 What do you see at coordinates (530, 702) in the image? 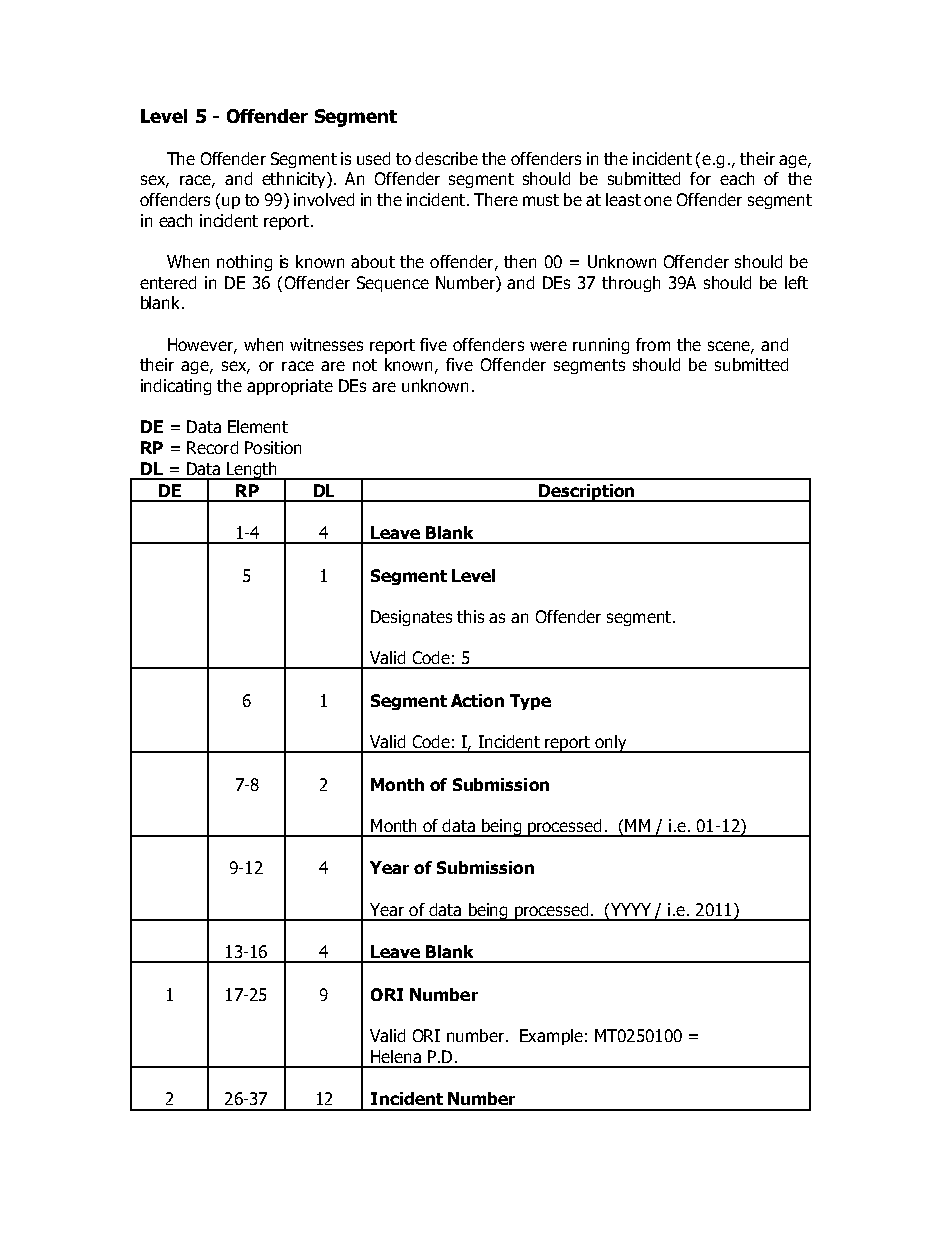
I see `Type` at bounding box center [530, 702].
